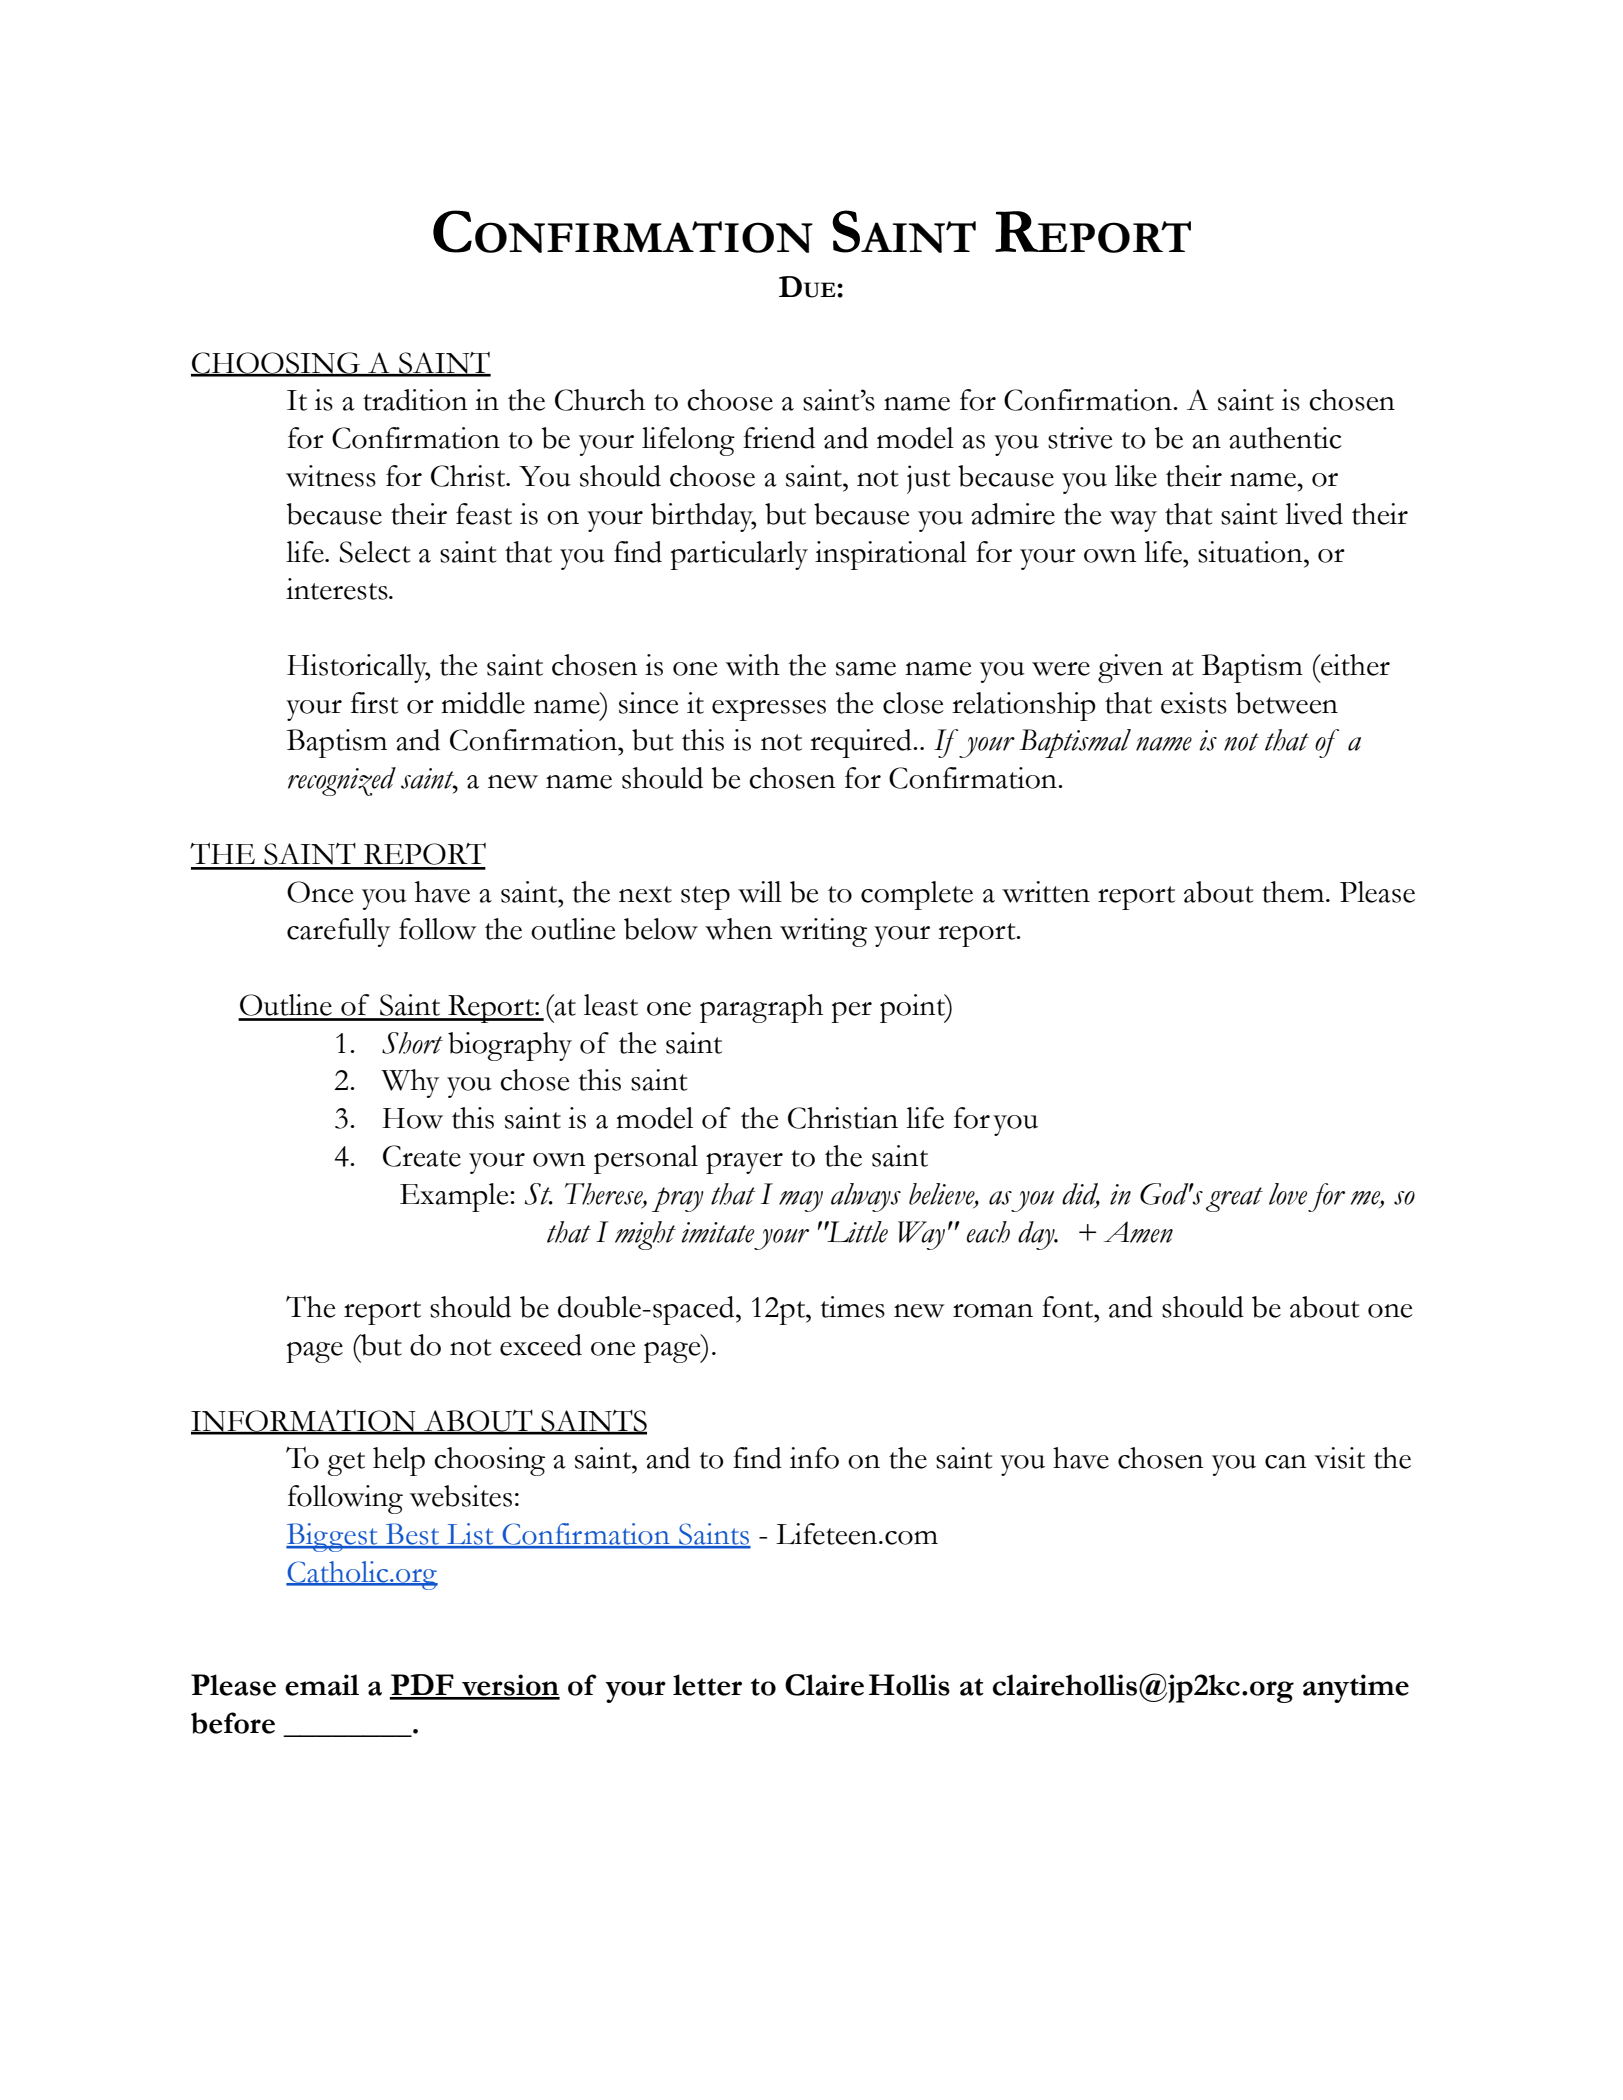  I want to click on email, so click(322, 1685).
